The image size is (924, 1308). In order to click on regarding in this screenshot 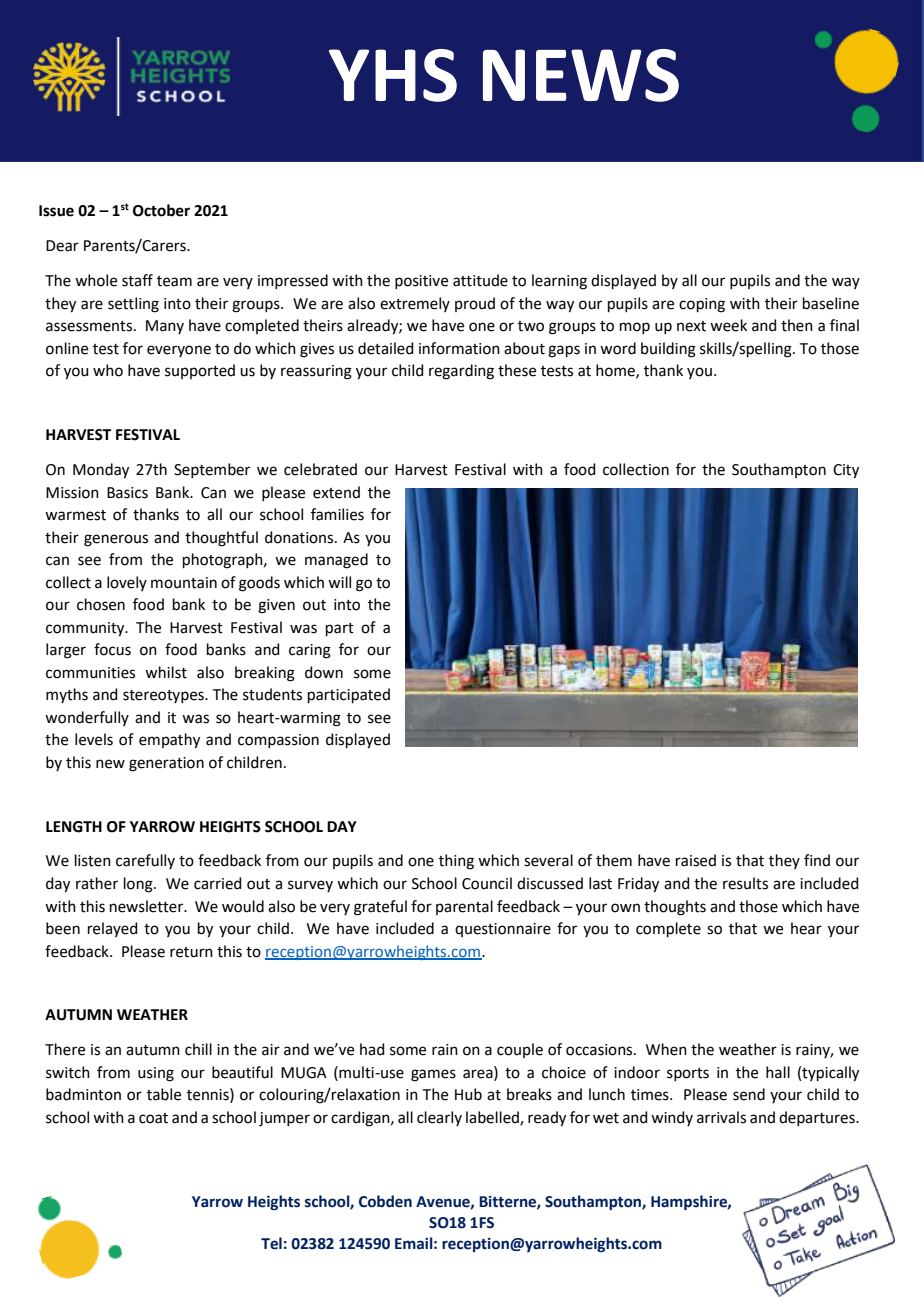, I will do `click(461, 372)`.
